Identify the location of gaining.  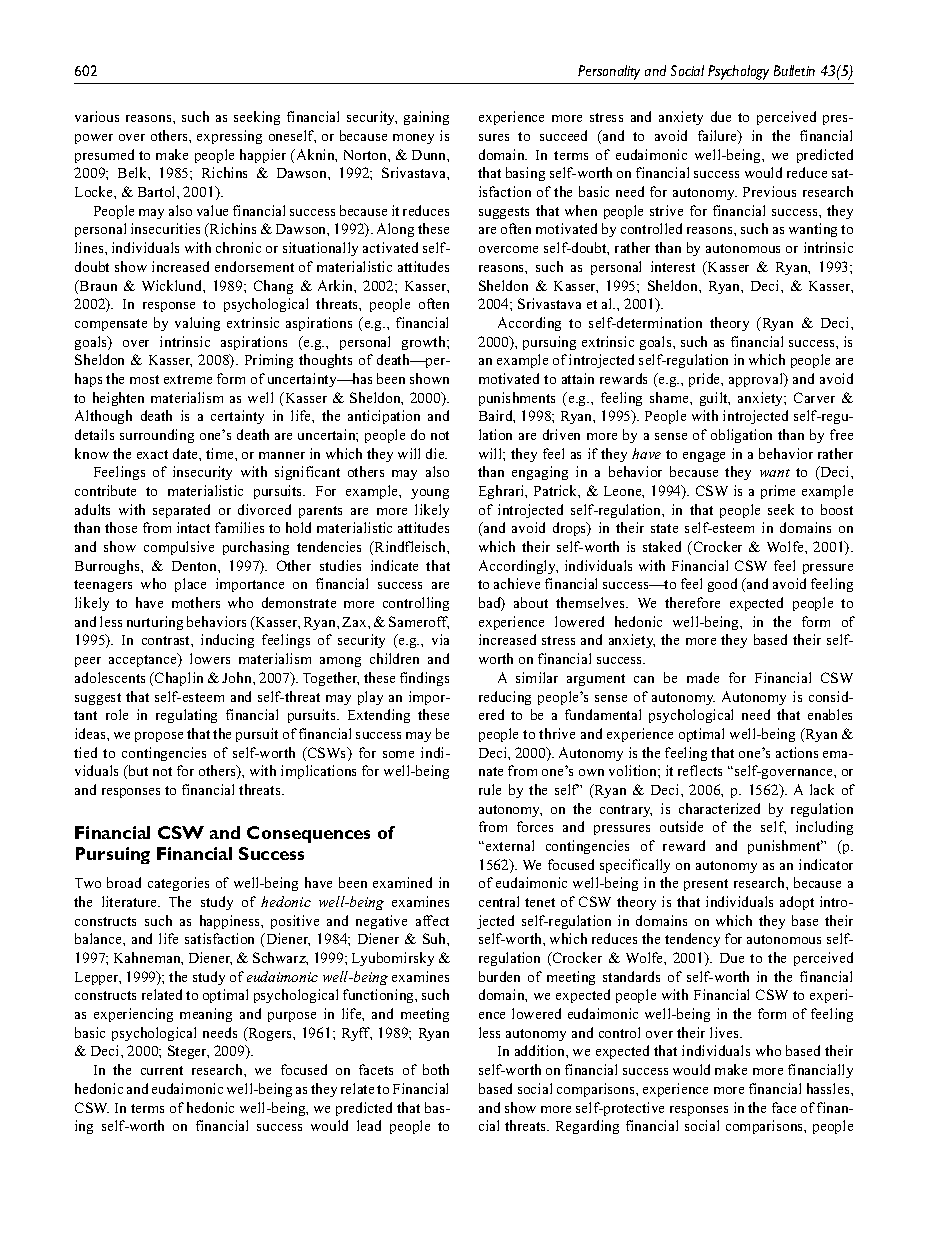
(426, 118).
